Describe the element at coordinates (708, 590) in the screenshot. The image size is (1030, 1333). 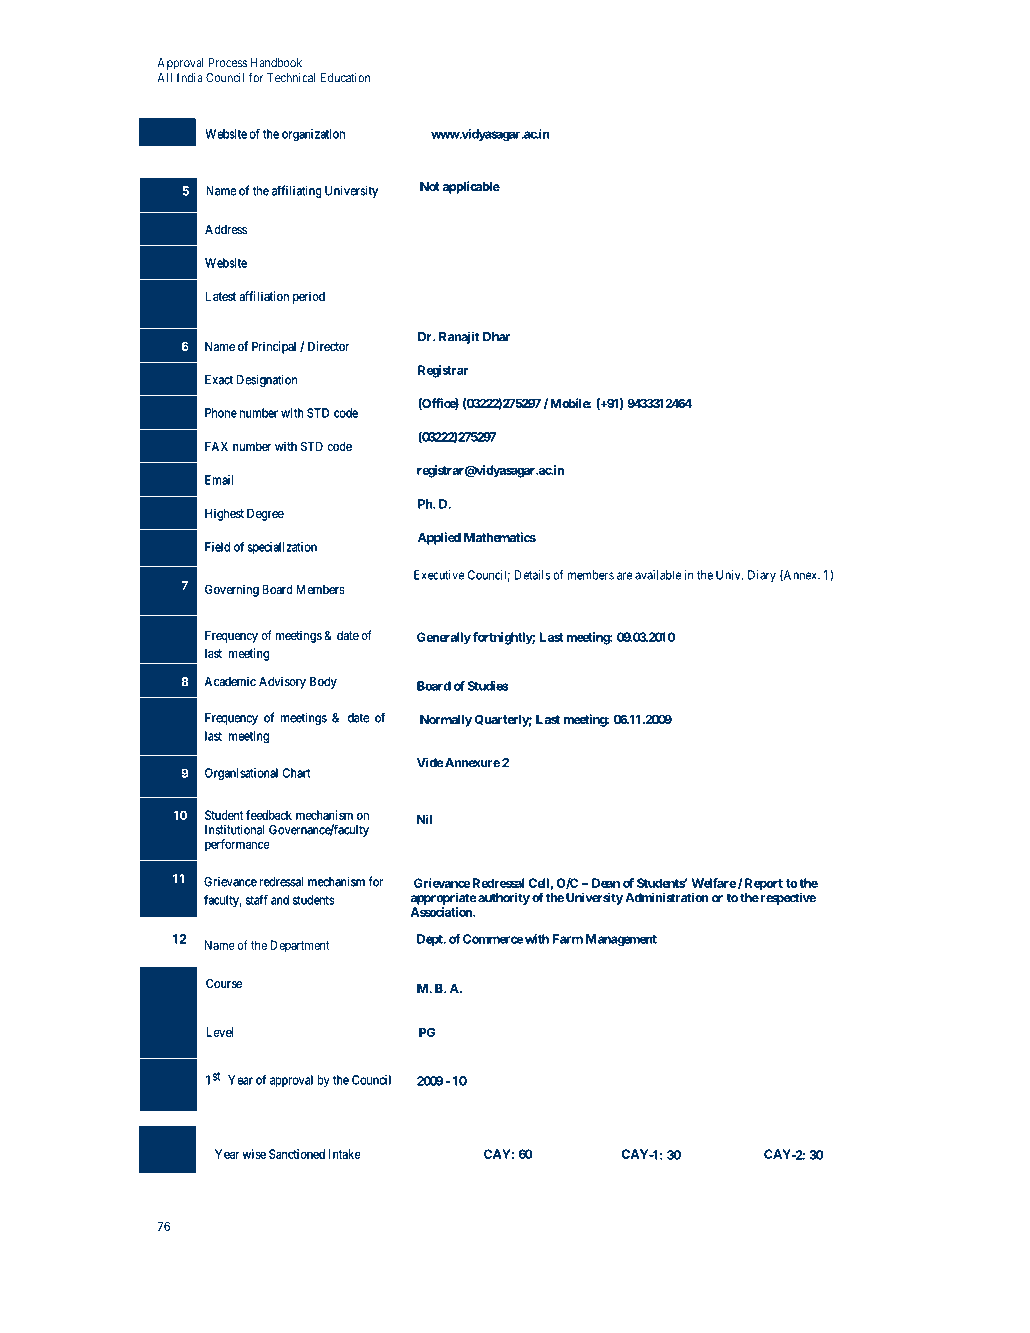
I see `qualifications` at that location.
